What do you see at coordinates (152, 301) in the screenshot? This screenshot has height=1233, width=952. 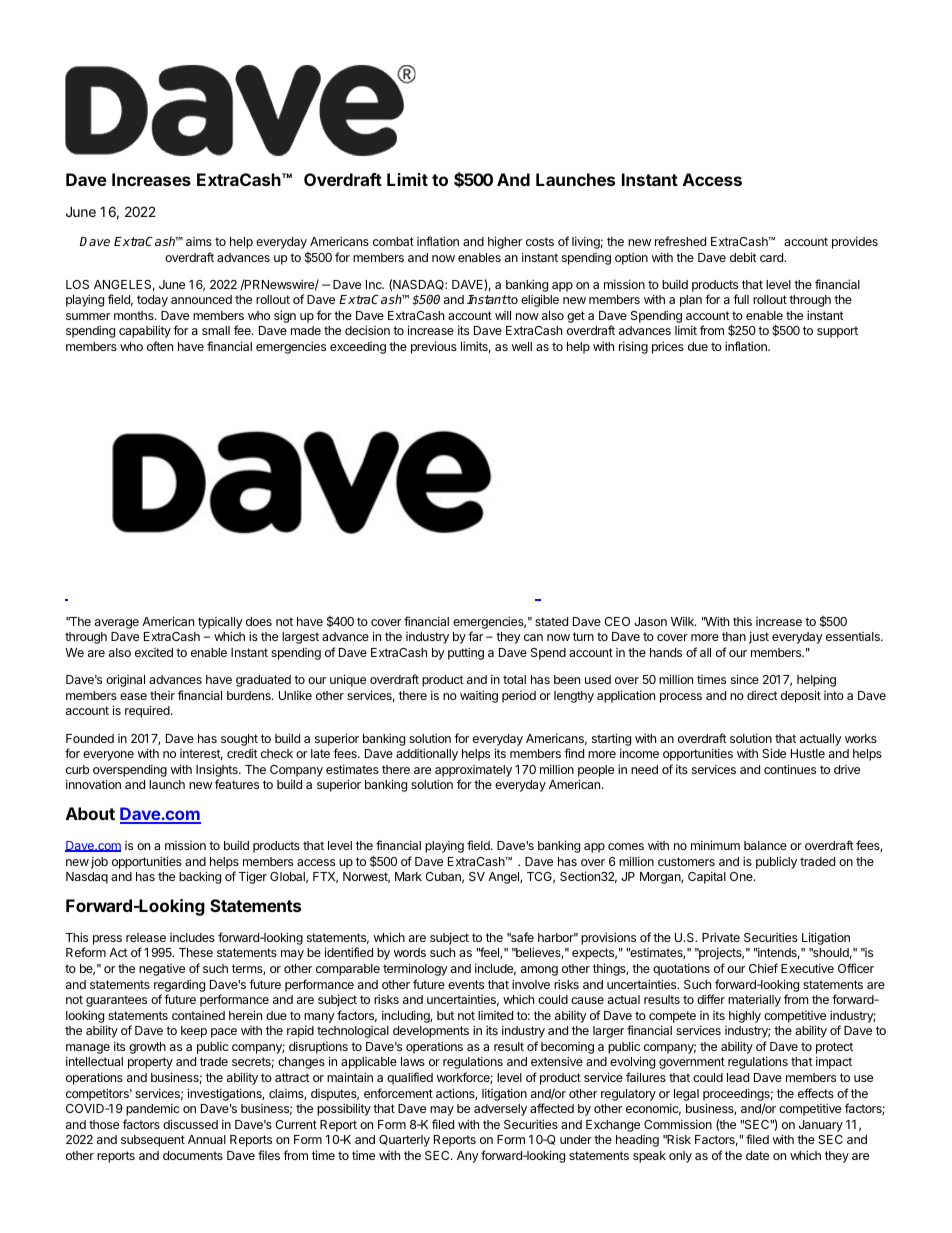 I see `today` at bounding box center [152, 301].
